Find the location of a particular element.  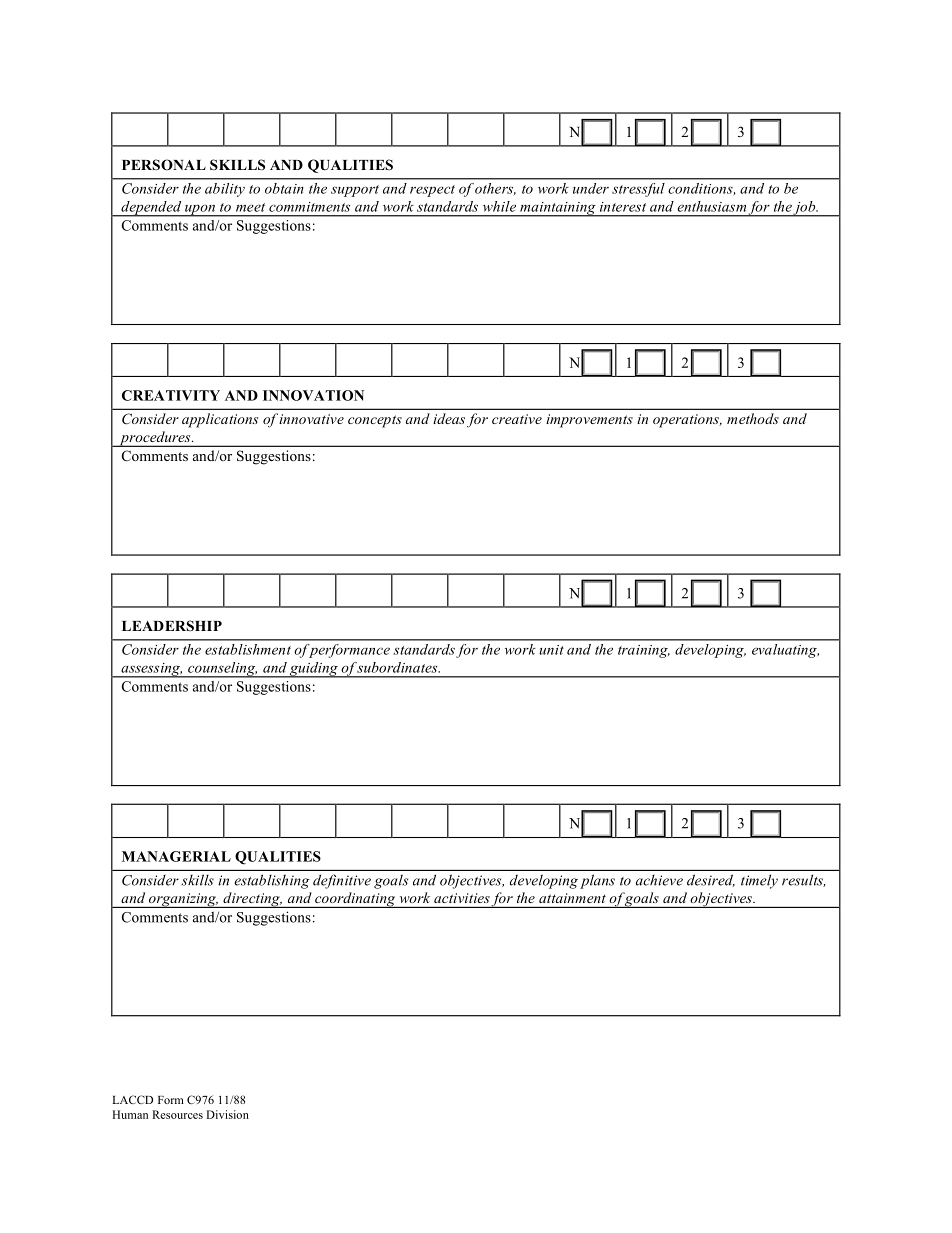

LEADERSHIP is located at coordinates (172, 626).
